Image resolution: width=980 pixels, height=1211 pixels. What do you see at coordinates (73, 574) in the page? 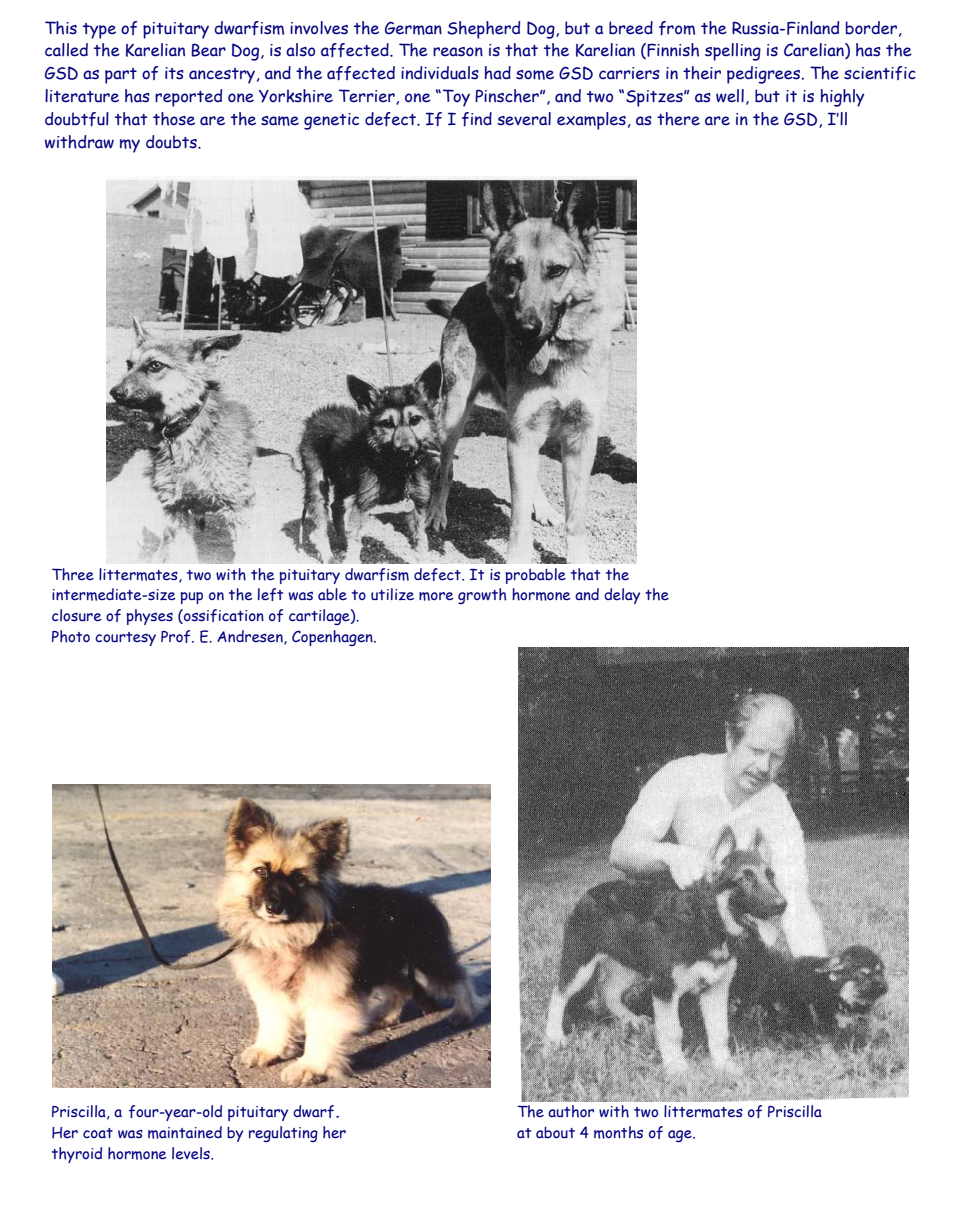
I see `Three` at bounding box center [73, 574].
